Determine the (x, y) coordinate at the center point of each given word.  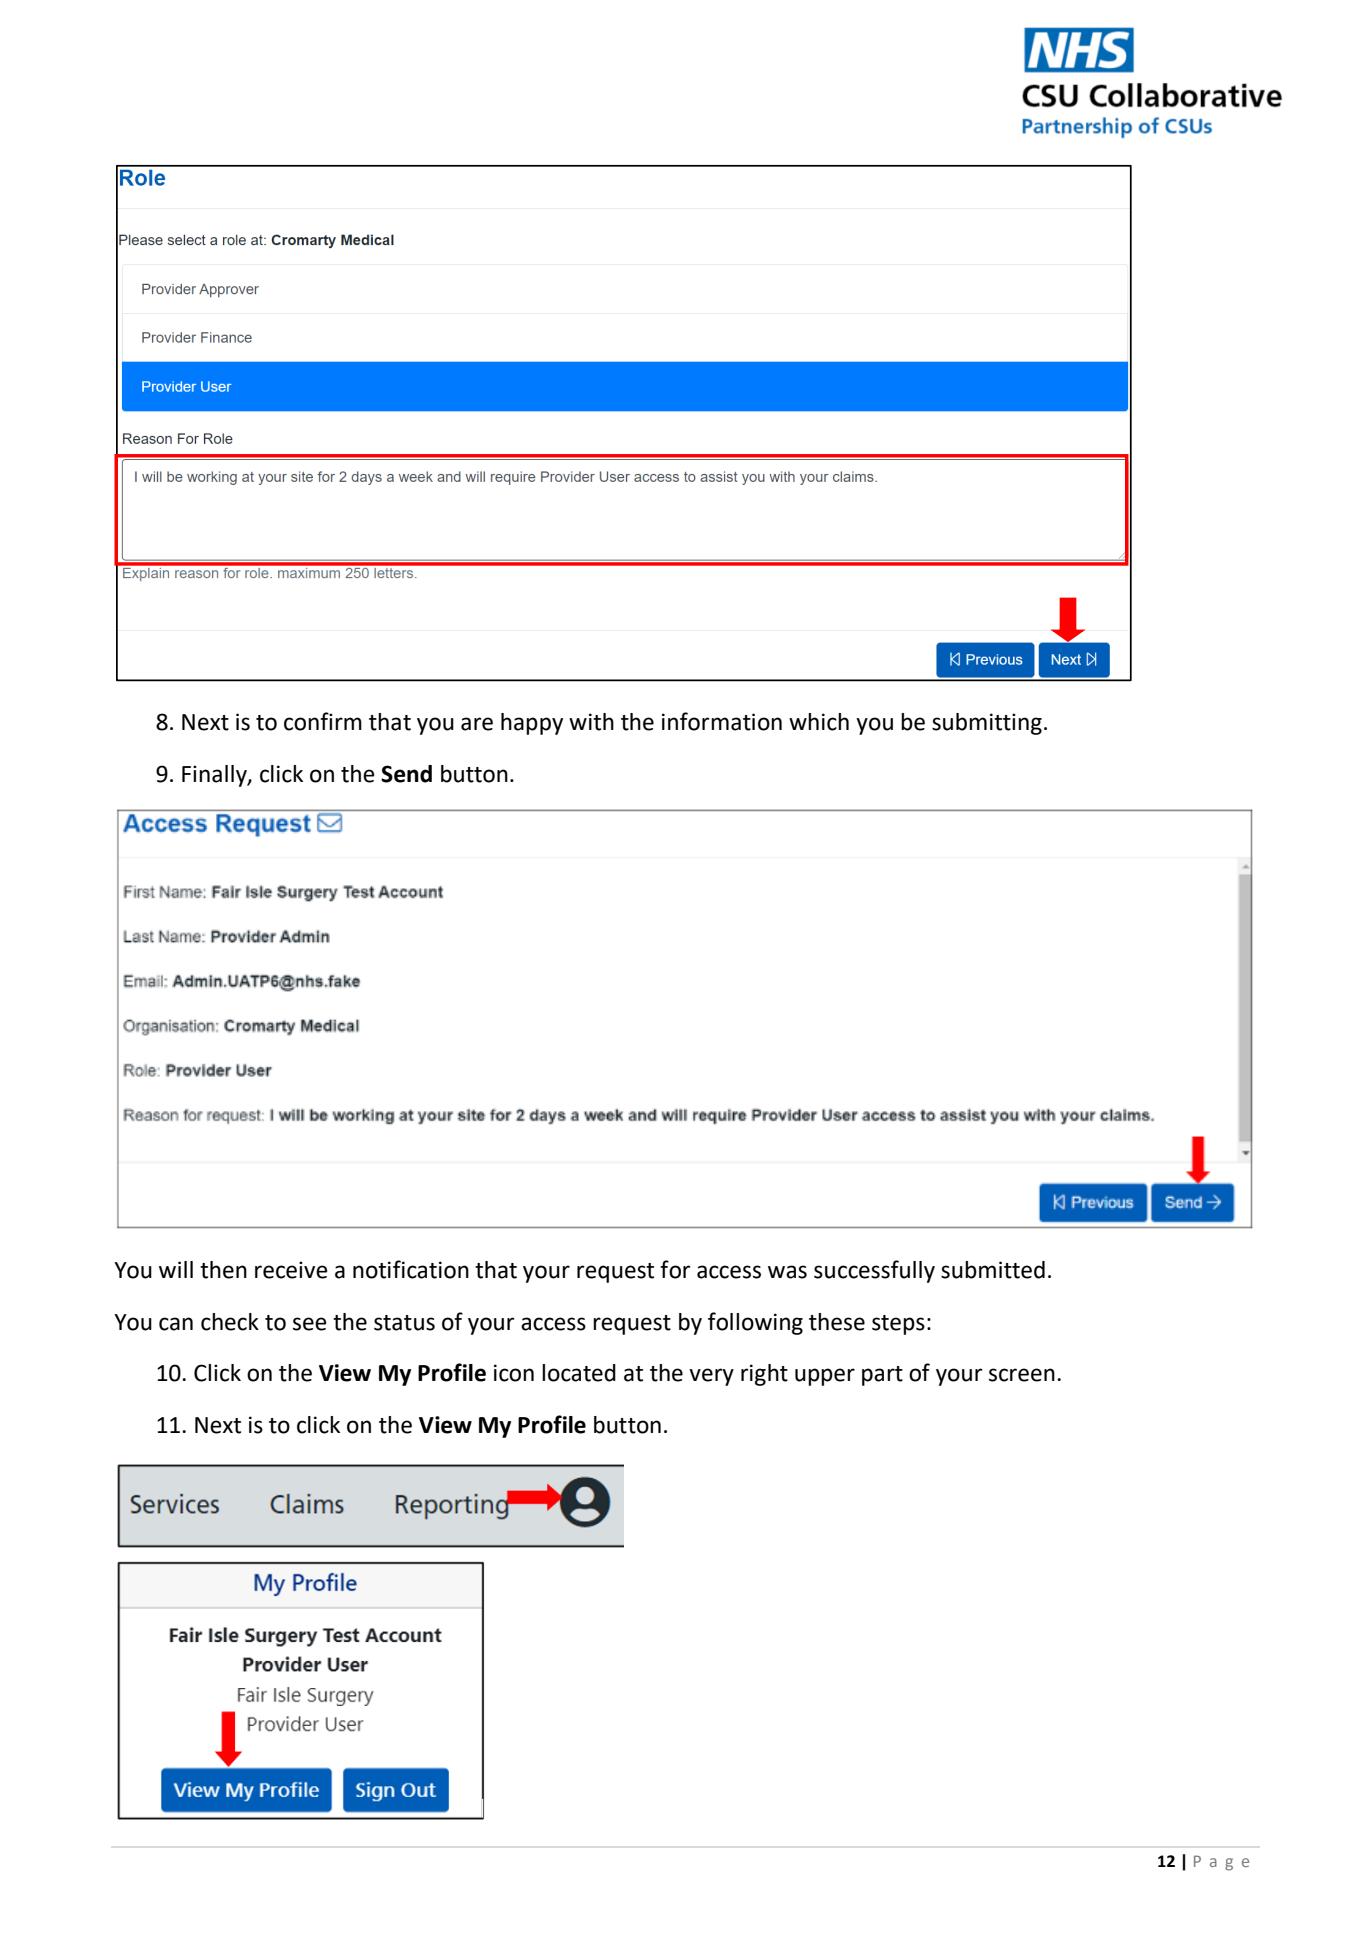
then (223, 1270)
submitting (987, 724)
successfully (874, 1271)
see (310, 1324)
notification (411, 1269)
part (882, 1376)
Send (406, 774)
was (787, 1272)
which (819, 722)
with (591, 722)
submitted (993, 1270)
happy (532, 724)
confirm (323, 721)
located (579, 1373)
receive (291, 1270)
